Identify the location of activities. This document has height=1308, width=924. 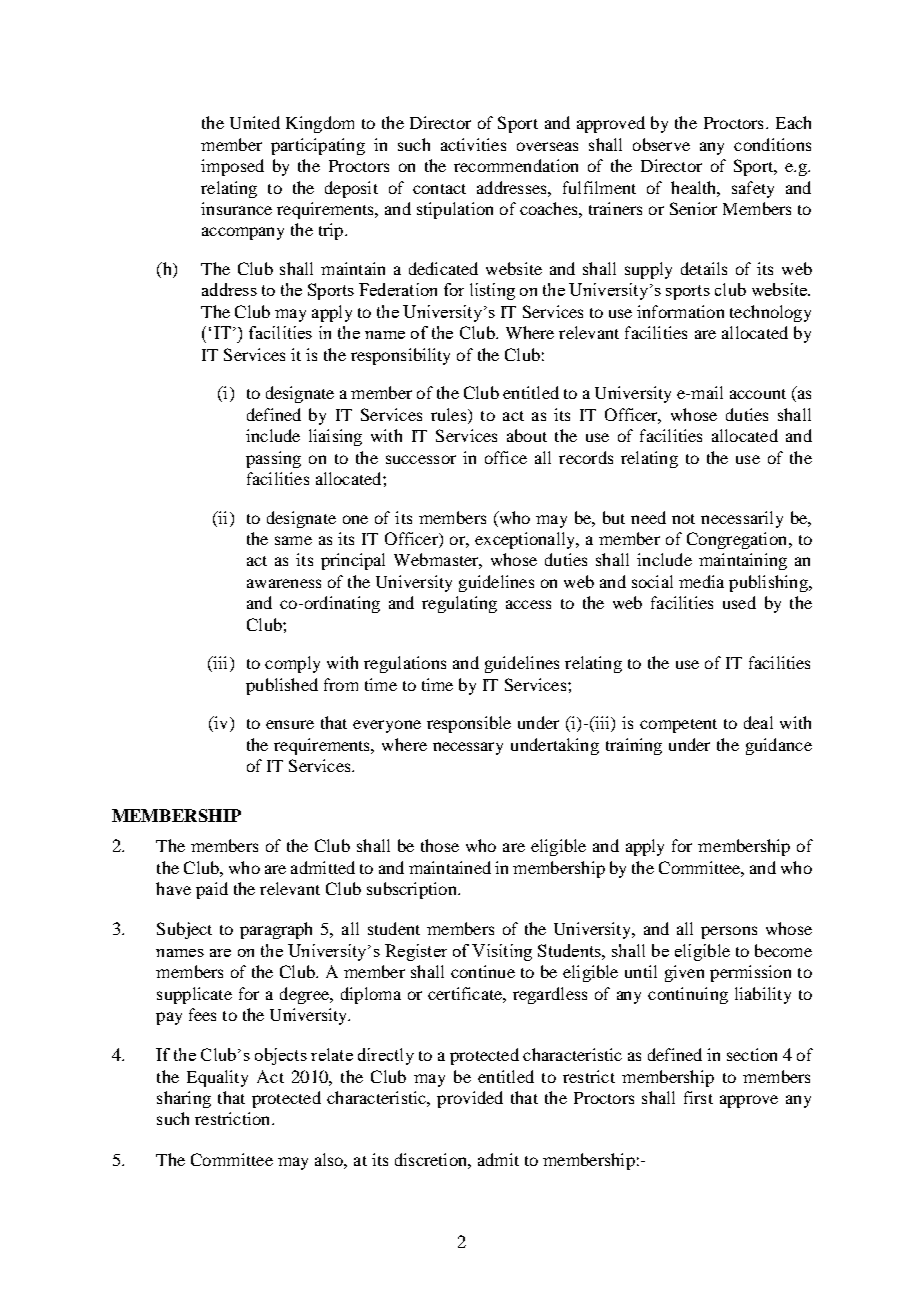
(473, 144).
